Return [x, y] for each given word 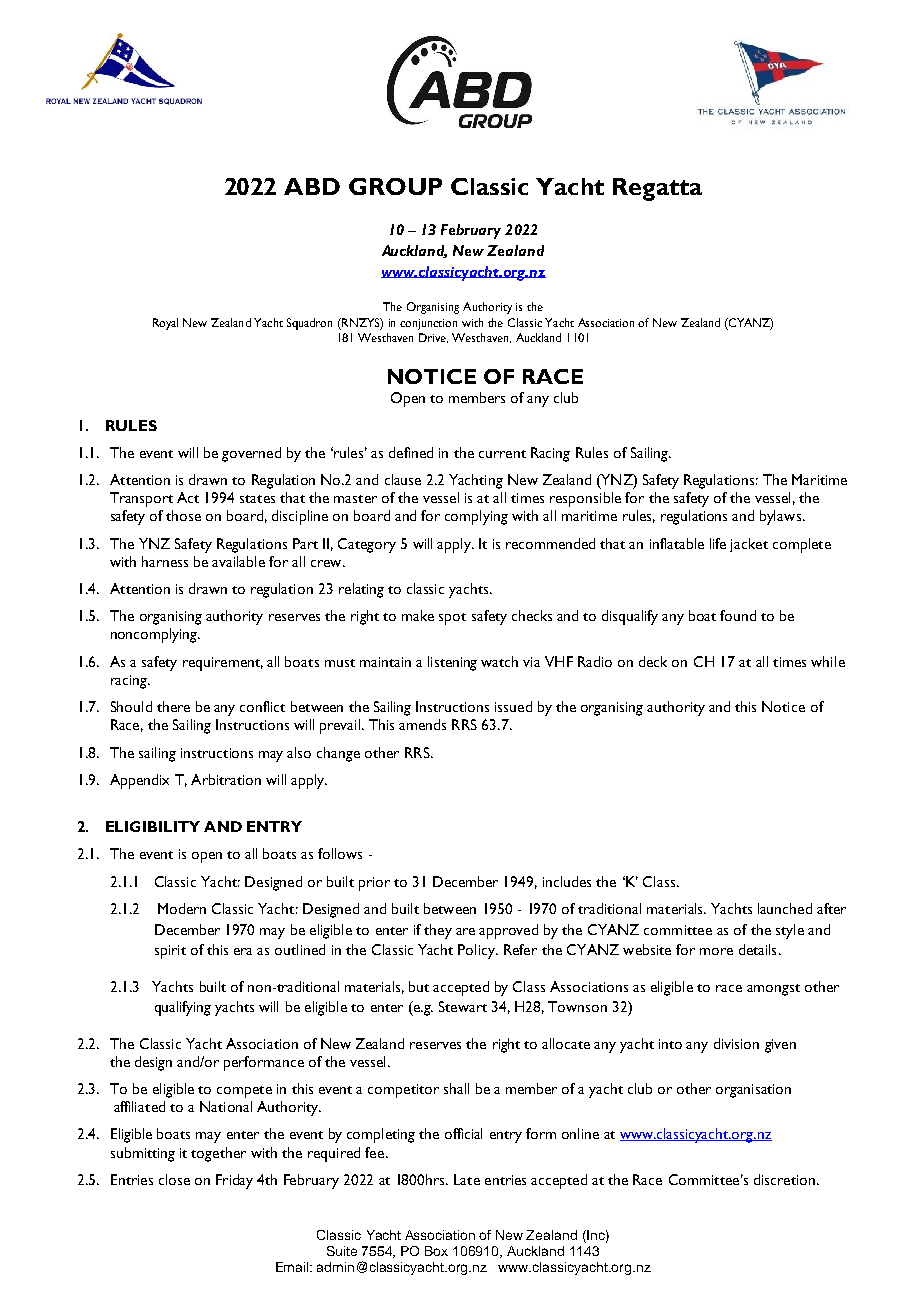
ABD [312, 186]
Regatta [657, 189]
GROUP [395, 186]
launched [785, 908]
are [465, 931]
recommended [550, 543]
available [238, 561]
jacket [749, 545]
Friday [234, 1181]
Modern [182, 908]
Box [436, 1251]
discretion [784, 1179]
